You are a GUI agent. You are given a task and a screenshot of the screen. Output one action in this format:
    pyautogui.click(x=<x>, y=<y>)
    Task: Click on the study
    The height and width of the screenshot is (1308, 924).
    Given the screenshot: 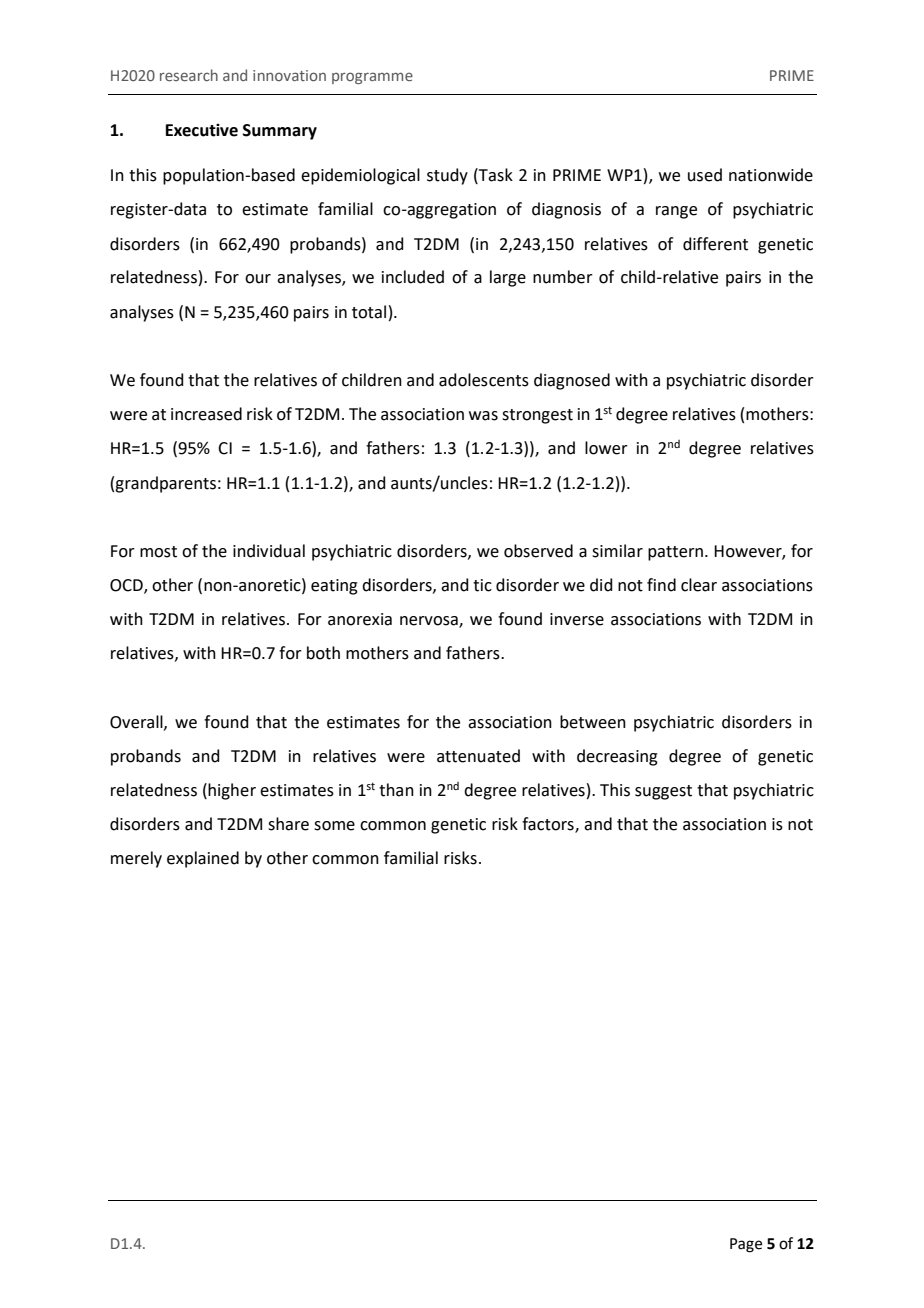 What is the action you would take?
    pyautogui.click(x=447, y=176)
